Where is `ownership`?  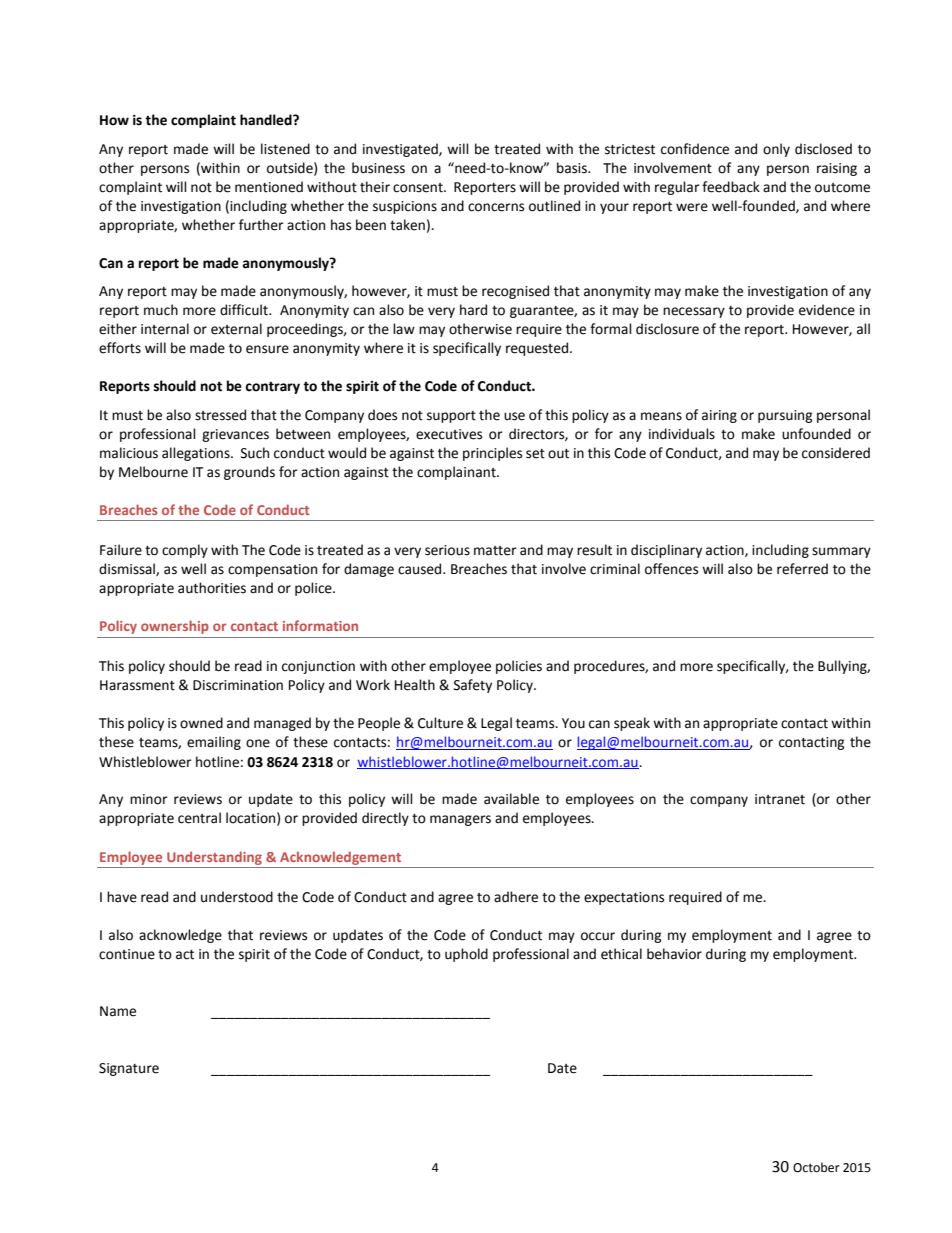
ownership is located at coordinates (175, 627).
